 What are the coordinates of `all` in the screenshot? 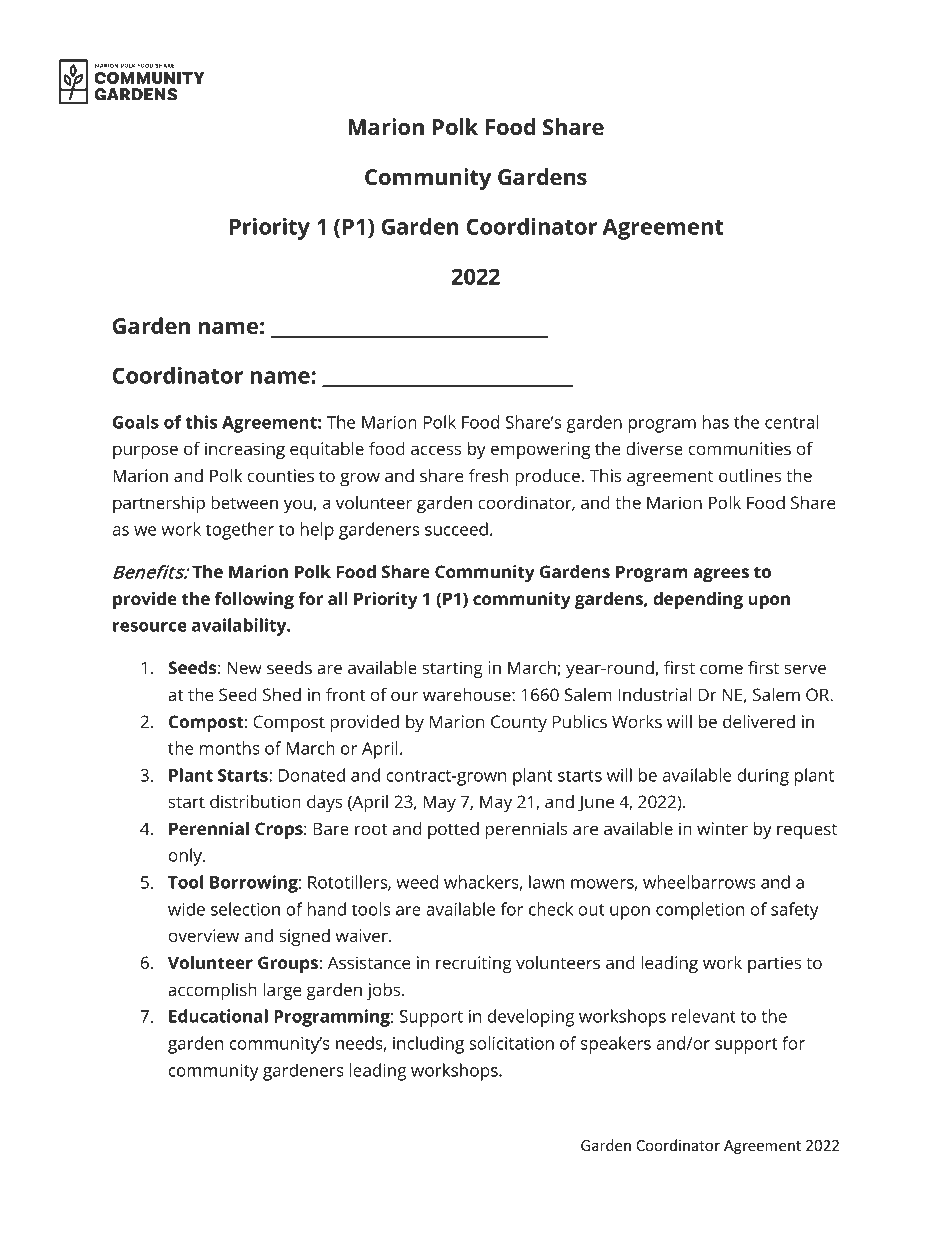 It's located at (338, 598).
